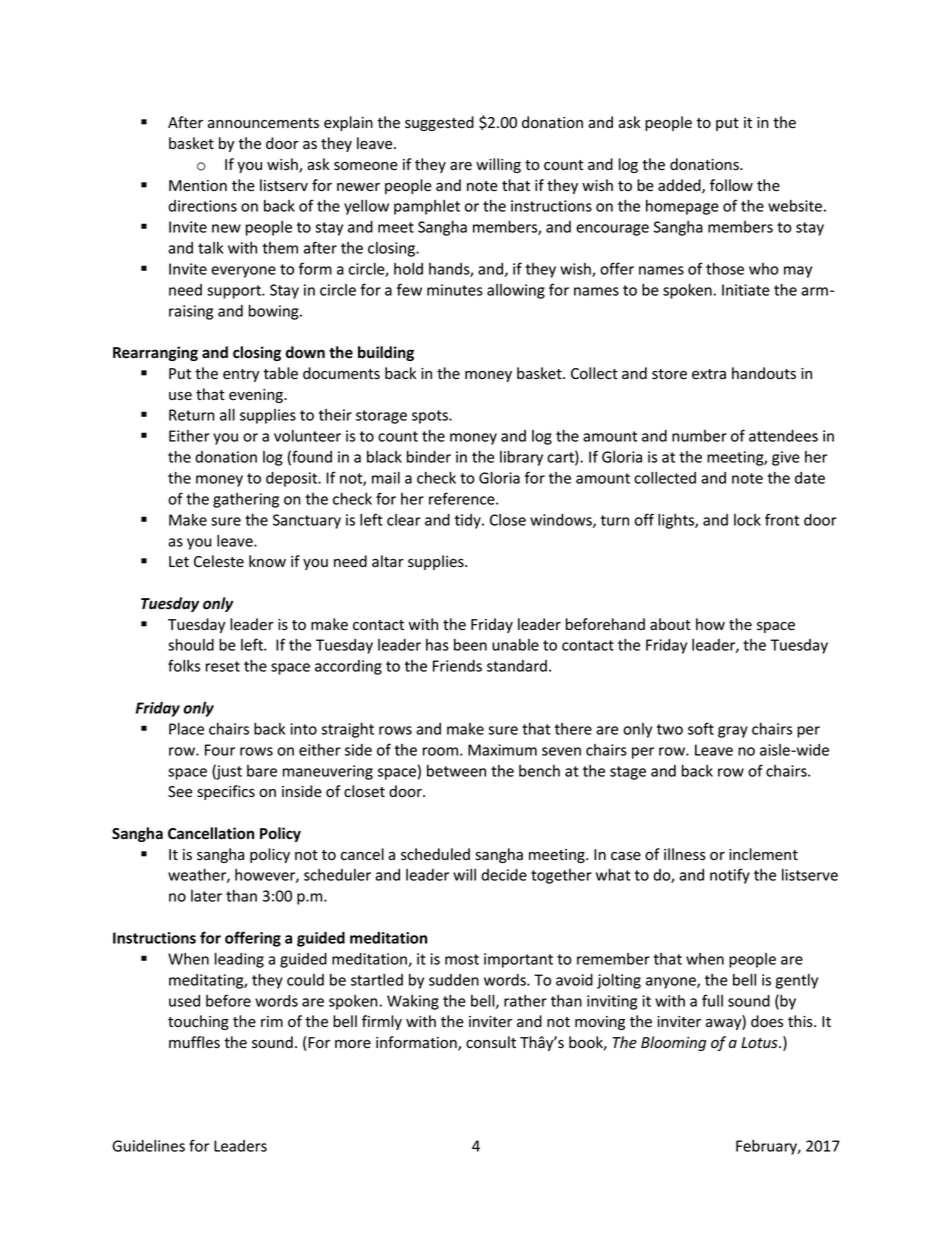 Image resolution: width=952 pixels, height=1233 pixels. Describe the element at coordinates (206, 896) in the page. I see `later` at that location.
